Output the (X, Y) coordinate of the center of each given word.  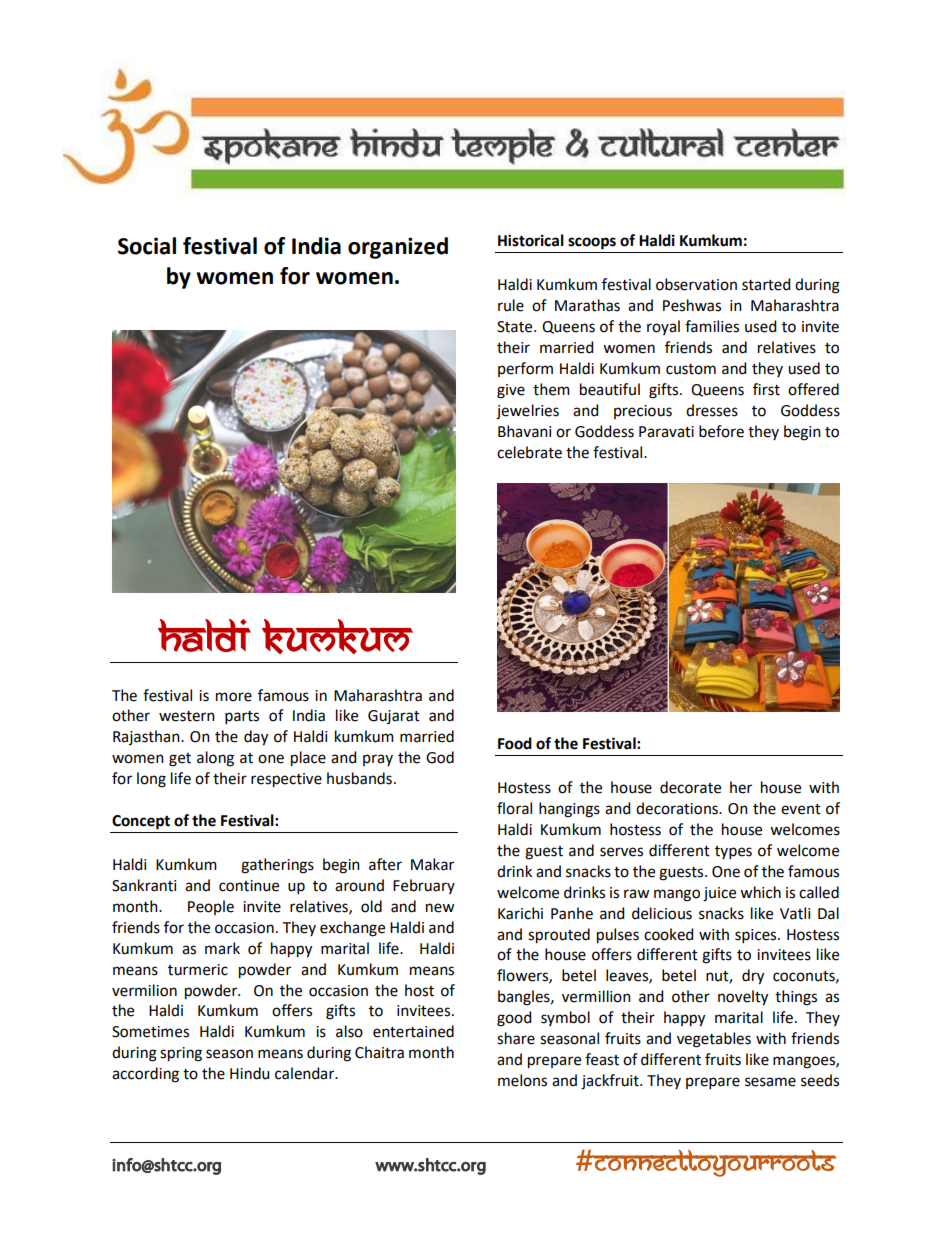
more (234, 697)
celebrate (529, 452)
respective (286, 780)
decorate (690, 787)
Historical (531, 240)
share (516, 1038)
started (766, 284)
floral (514, 808)
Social (147, 246)
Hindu (249, 1073)
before (721, 431)
